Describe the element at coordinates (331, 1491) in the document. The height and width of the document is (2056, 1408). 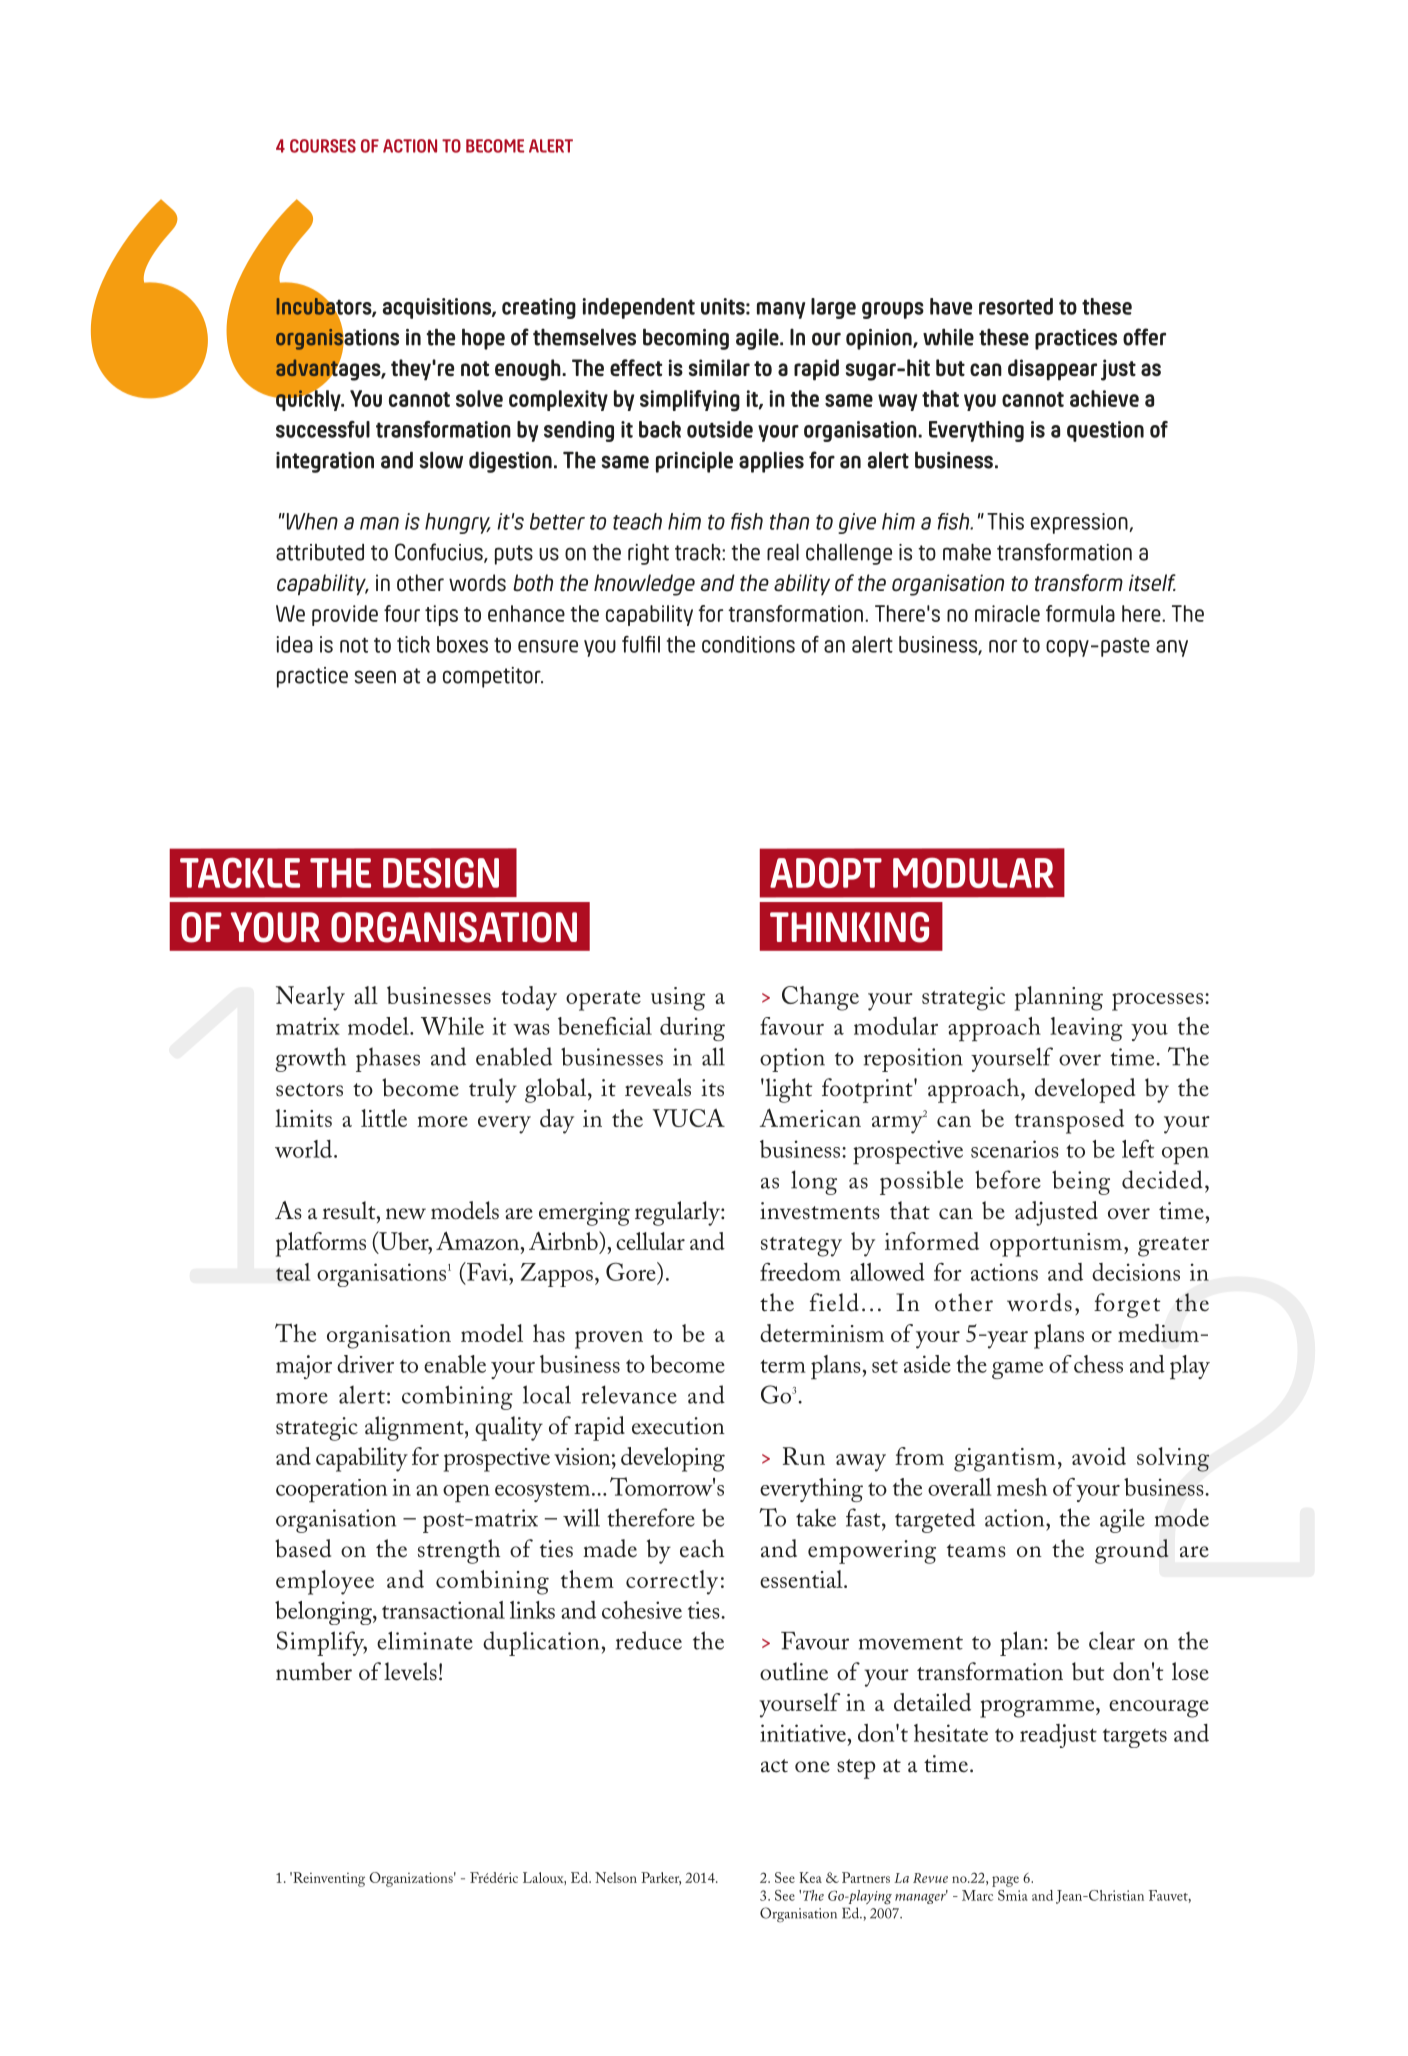
I see `cooperation` at that location.
